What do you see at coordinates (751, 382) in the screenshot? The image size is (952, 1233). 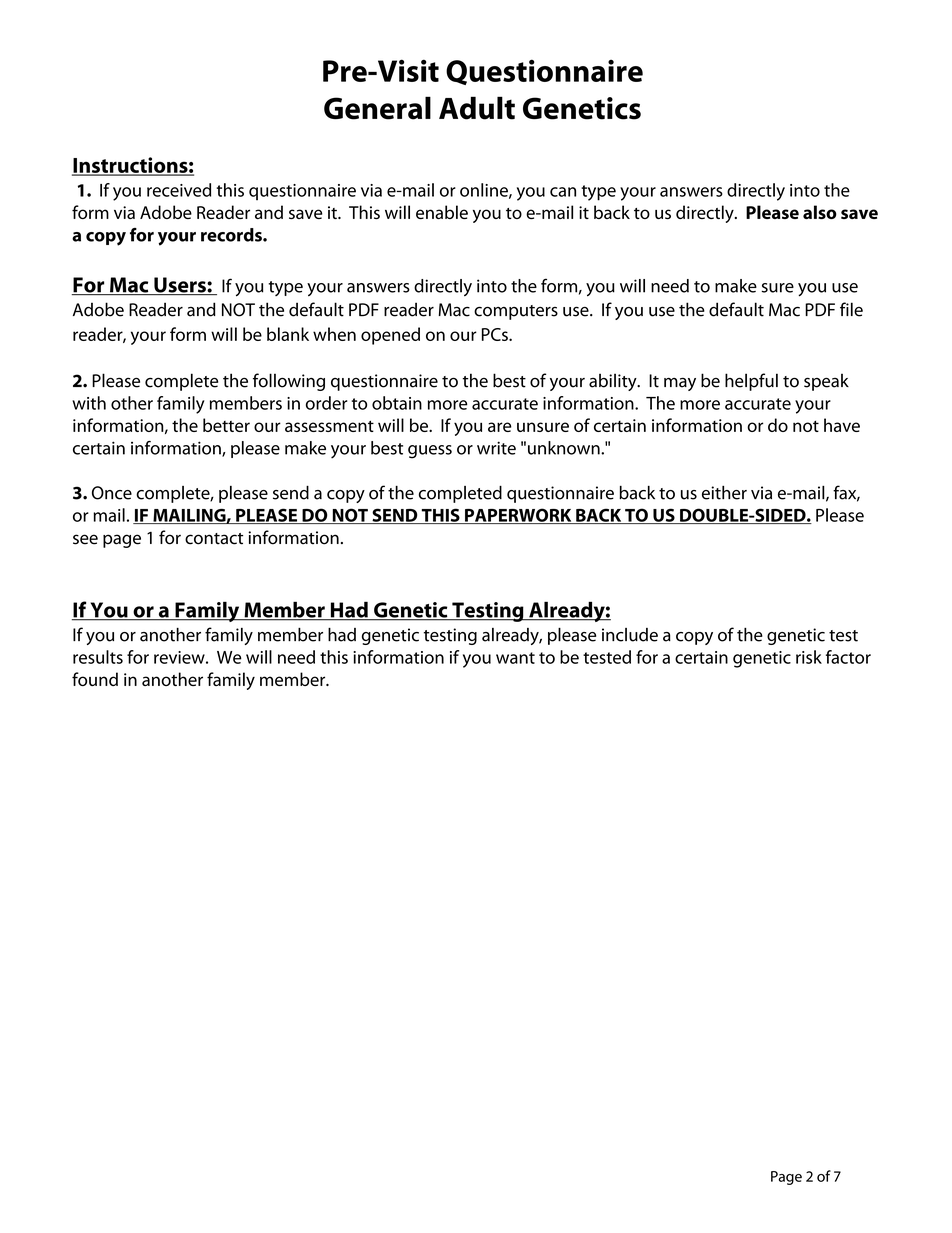 I see `helpful` at bounding box center [751, 382].
